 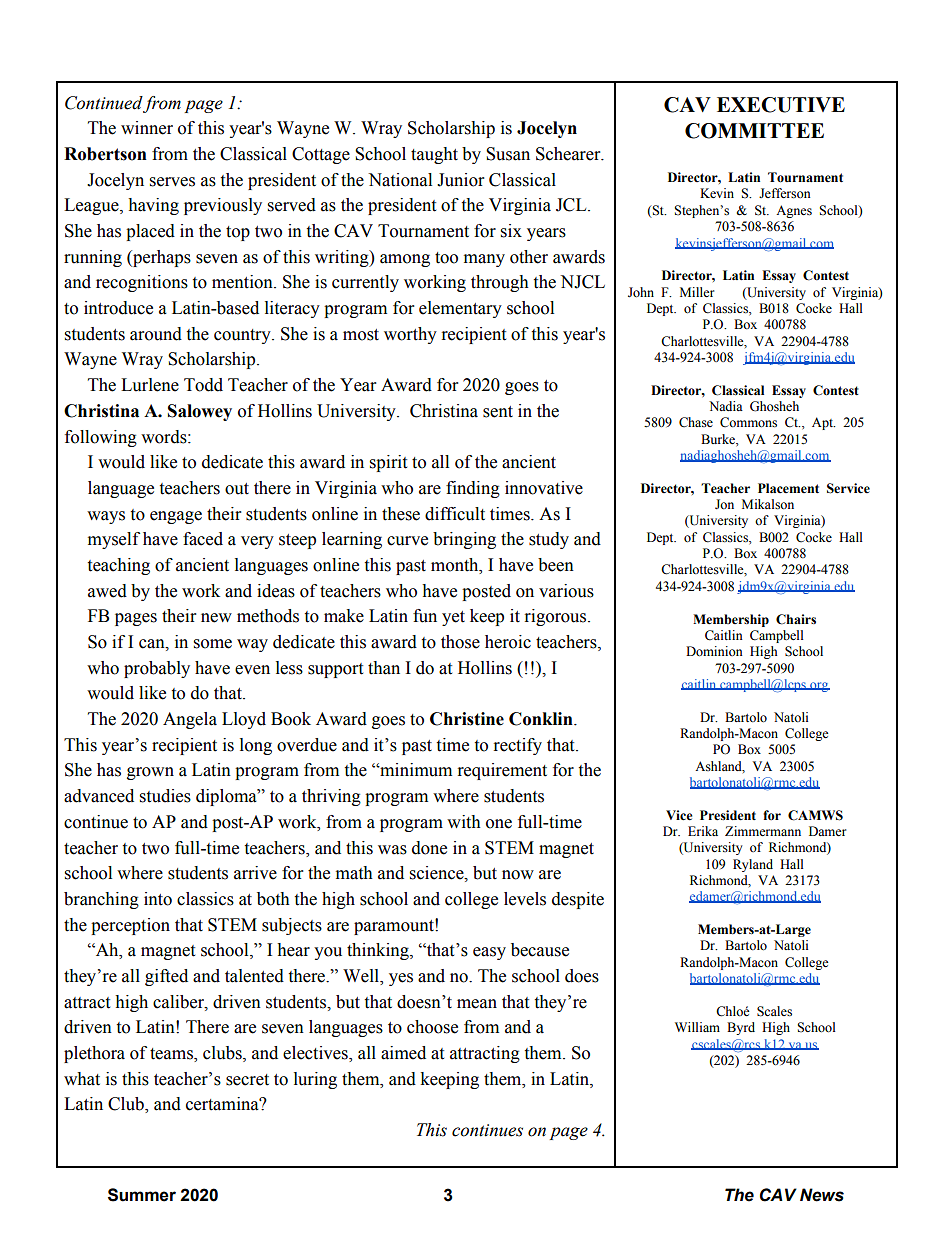 What do you see at coordinates (142, 1195) in the image?
I see `Summer` at bounding box center [142, 1195].
